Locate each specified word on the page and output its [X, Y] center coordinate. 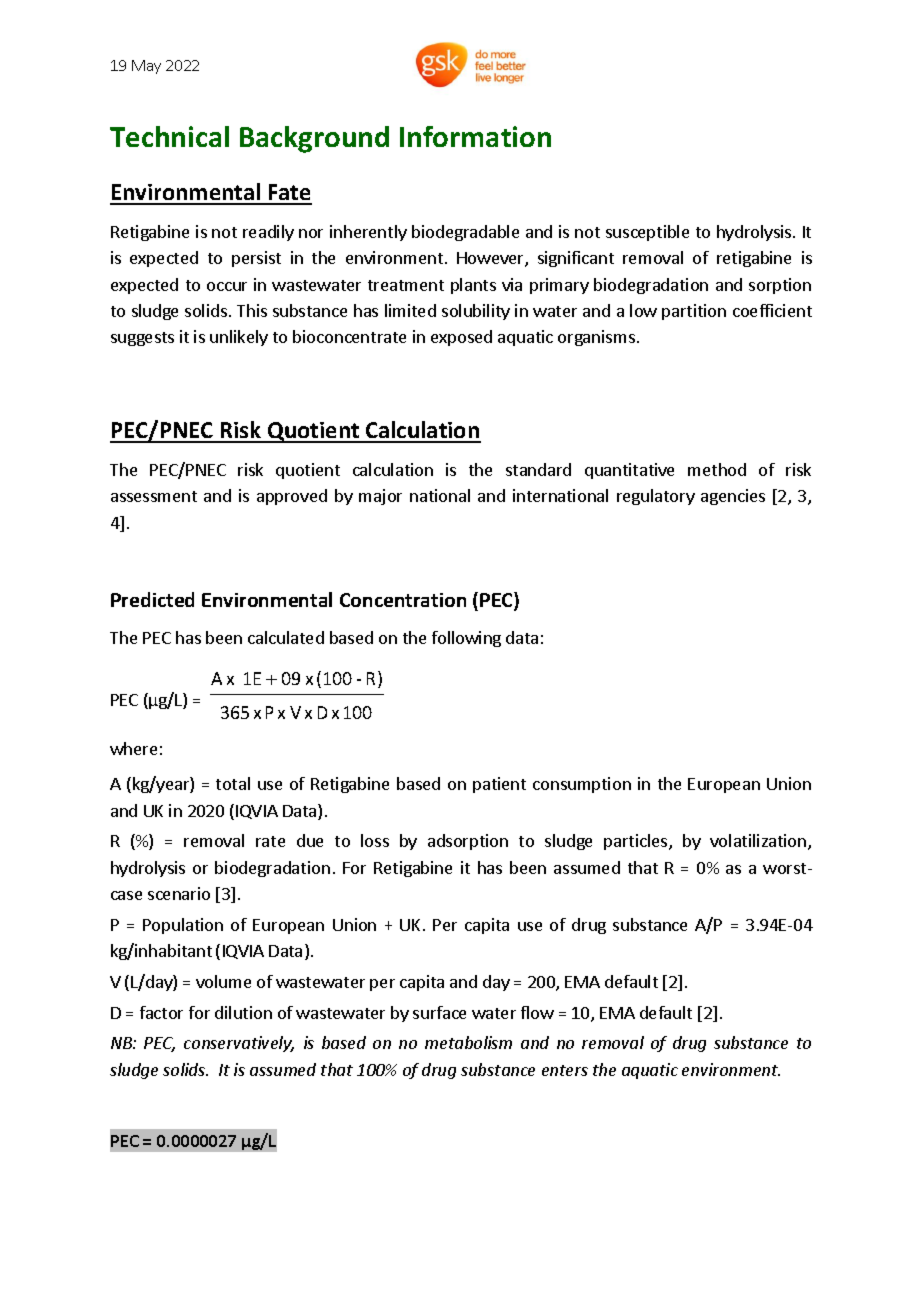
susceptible [647, 233]
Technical [169, 136]
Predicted [152, 599]
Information [475, 136]
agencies [733, 497]
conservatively [239, 1044]
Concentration [403, 600]
